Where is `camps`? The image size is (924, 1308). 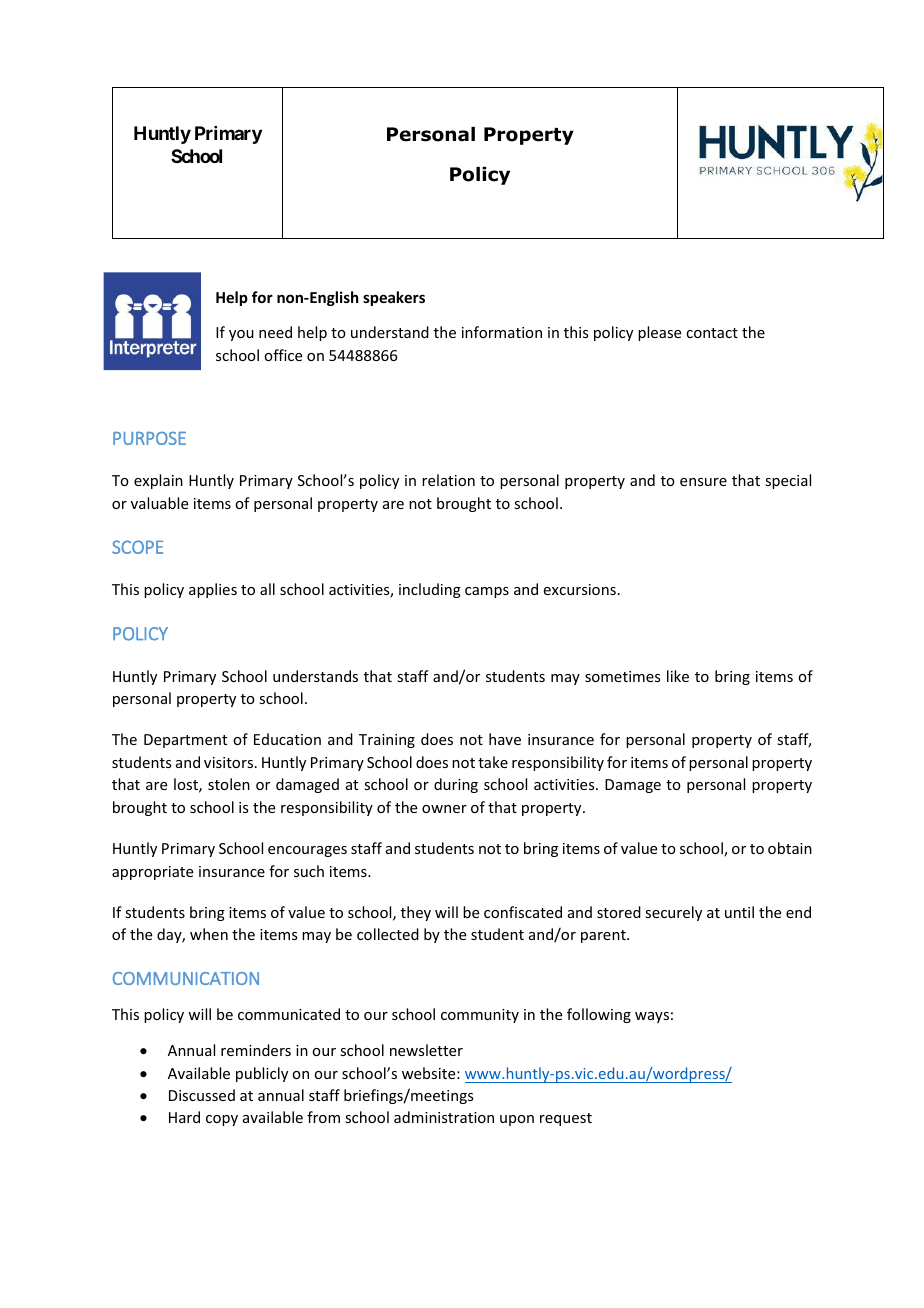
camps is located at coordinates (487, 592).
